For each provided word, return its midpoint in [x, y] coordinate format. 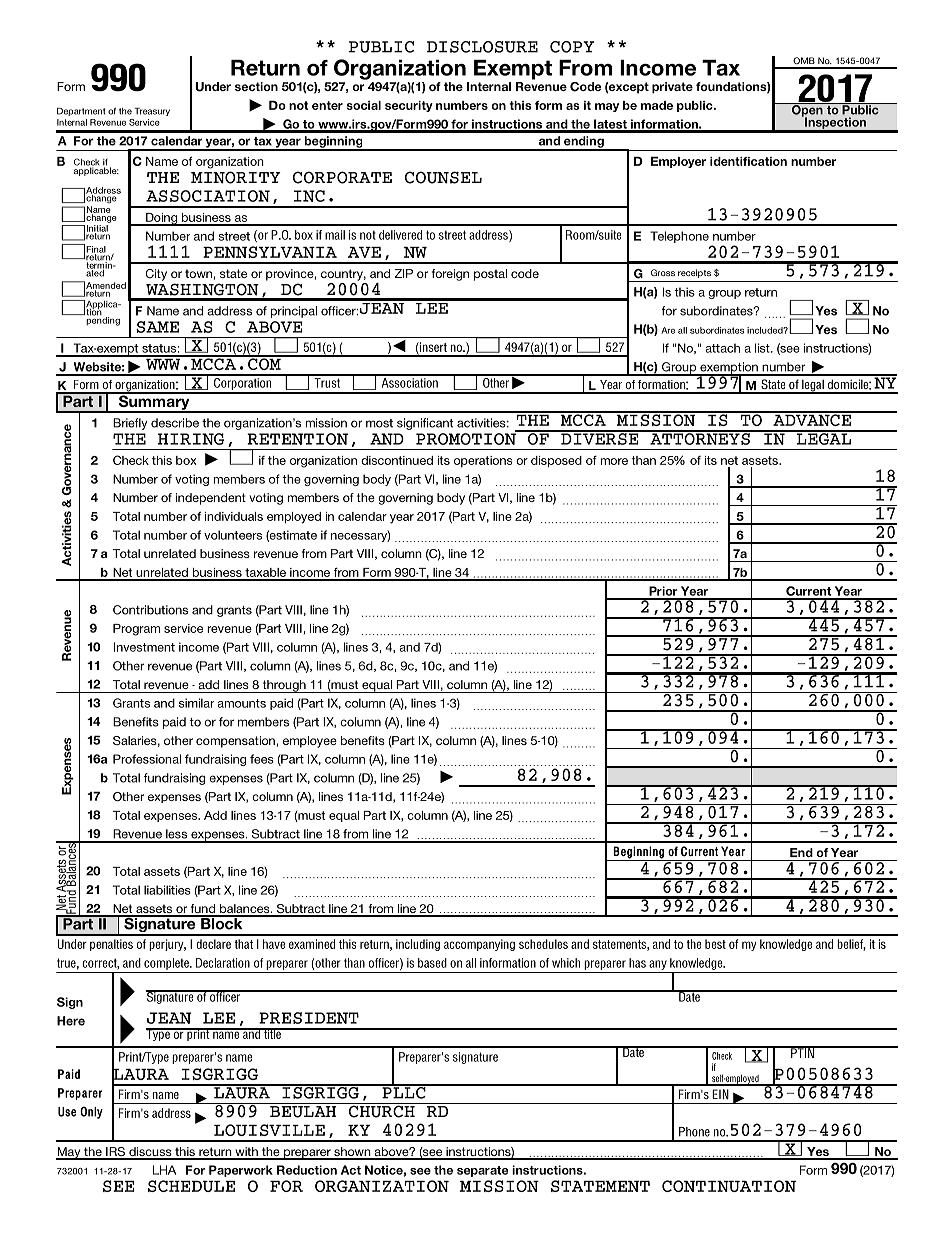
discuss [150, 1153]
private [672, 88]
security [409, 106]
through [284, 686]
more [614, 461]
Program [136, 630]
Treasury [152, 112]
